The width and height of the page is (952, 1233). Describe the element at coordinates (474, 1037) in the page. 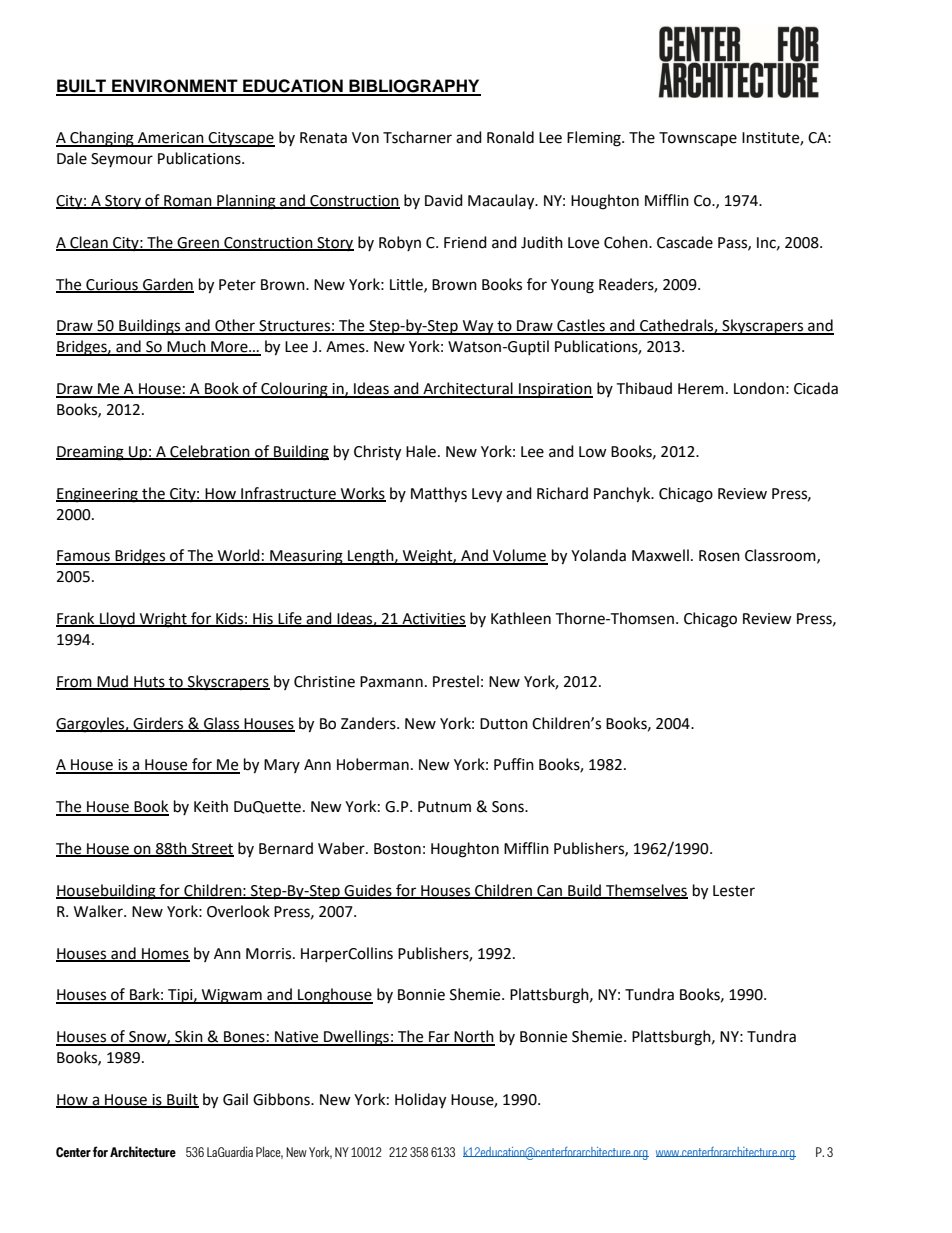

I see `North` at that location.
